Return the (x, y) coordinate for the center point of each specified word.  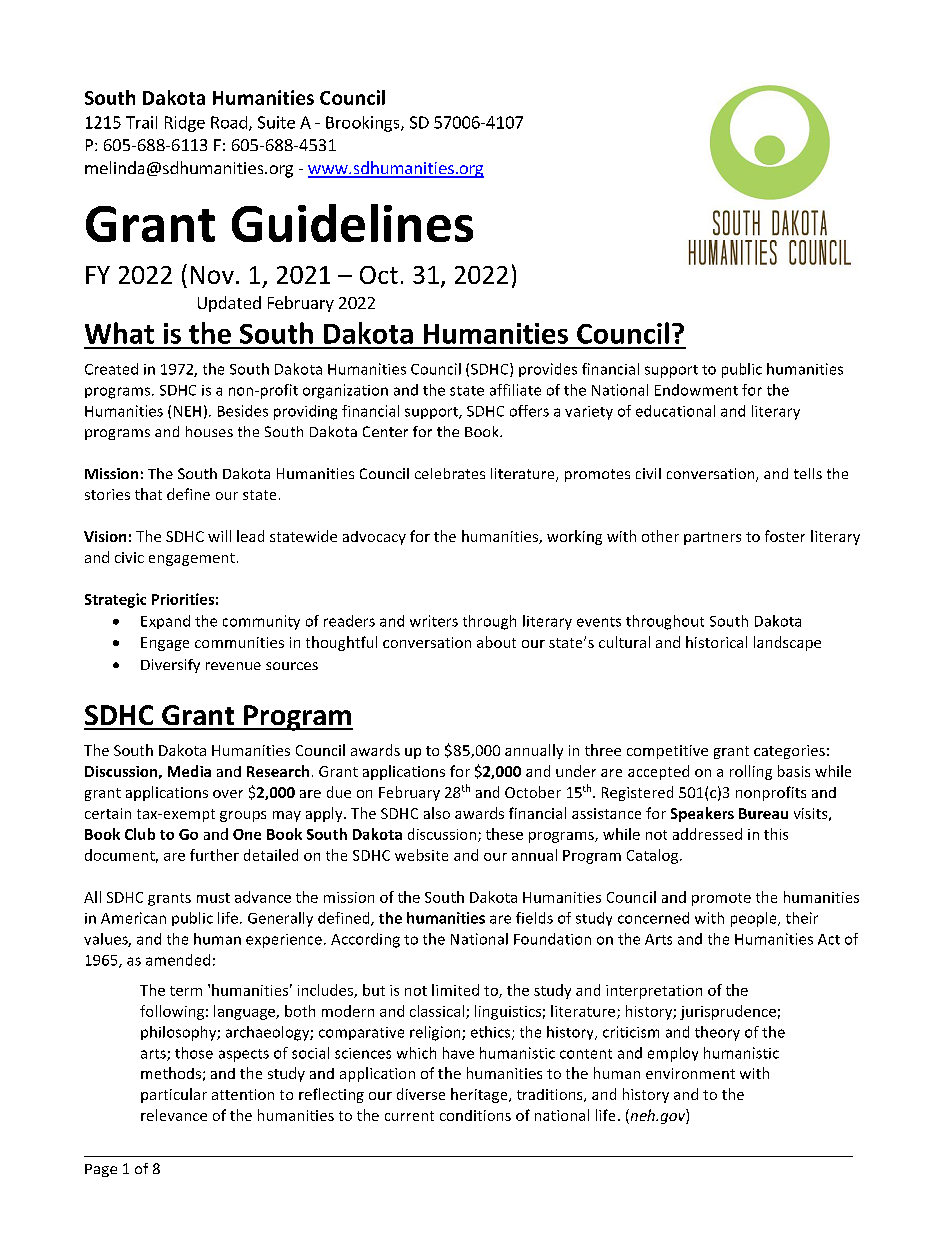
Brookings (364, 124)
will (219, 536)
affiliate (515, 390)
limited (455, 990)
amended (178, 960)
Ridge (185, 124)
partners (712, 538)
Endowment (696, 390)
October (533, 792)
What (119, 333)
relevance (174, 1115)
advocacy (374, 538)
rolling (751, 772)
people (755, 919)
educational (675, 411)
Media (189, 771)
